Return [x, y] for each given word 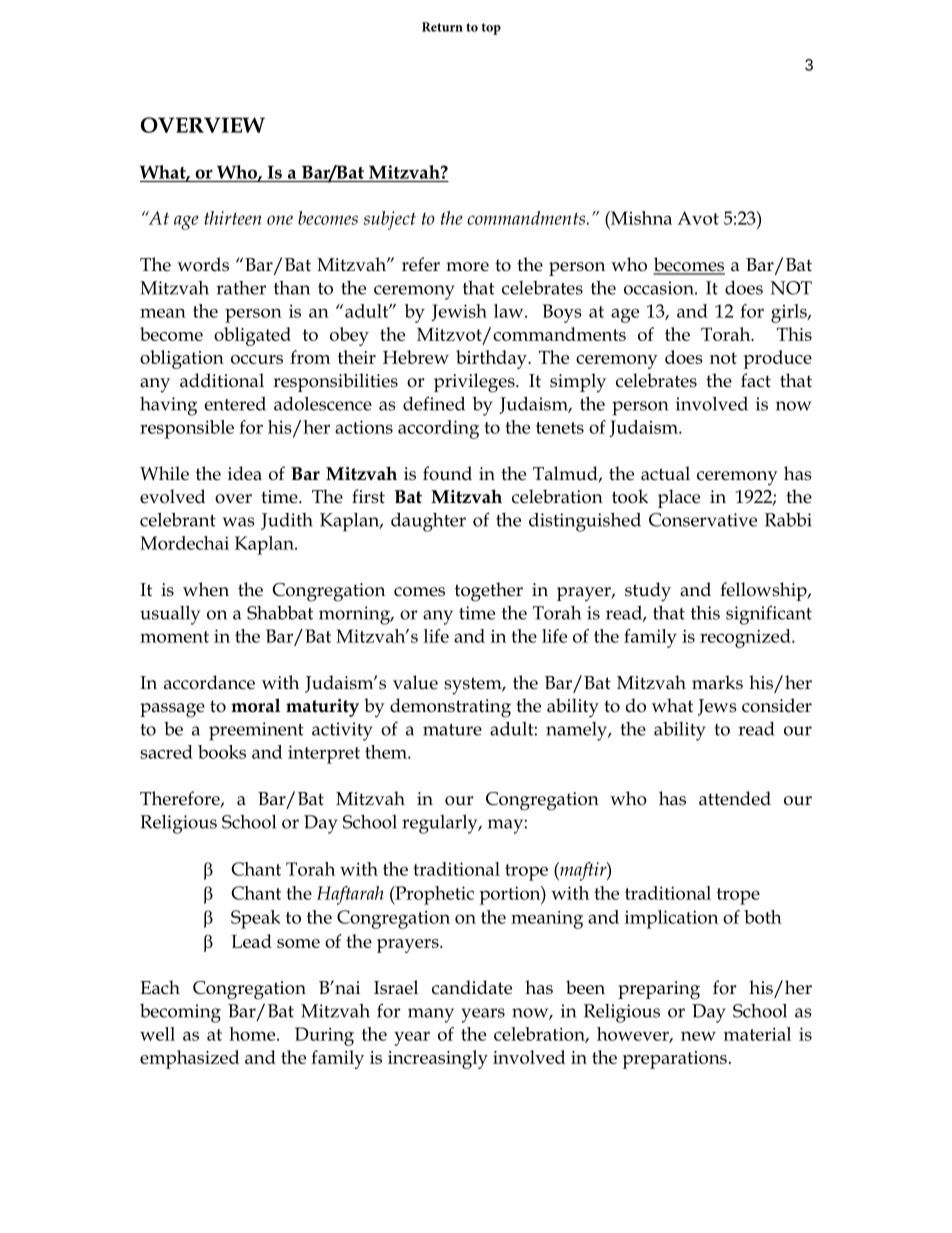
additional [222, 380]
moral [255, 705]
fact [756, 380]
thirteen [232, 218]
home [253, 1034]
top [491, 29]
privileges [475, 383]
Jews [717, 707]
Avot [698, 218]
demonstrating [450, 708]
